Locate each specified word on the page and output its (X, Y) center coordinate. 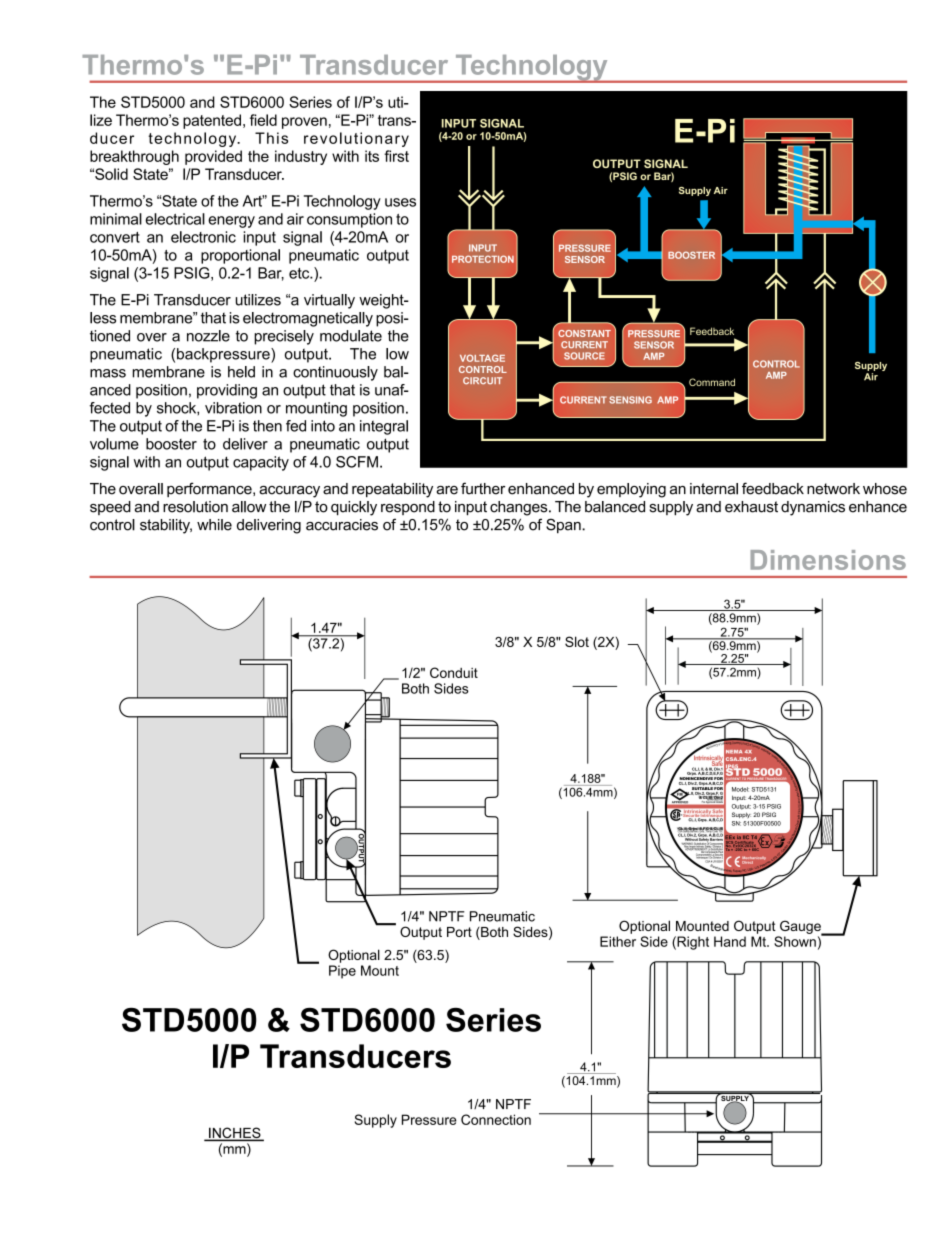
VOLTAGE (482, 358)
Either (618, 941)
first (396, 156)
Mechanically (755, 859)
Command (712, 382)
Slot (577, 641)
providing (227, 391)
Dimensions (828, 560)
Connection (496, 1119)
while (214, 525)
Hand (730, 941)
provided (213, 157)
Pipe (342, 972)
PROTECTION (483, 259)
